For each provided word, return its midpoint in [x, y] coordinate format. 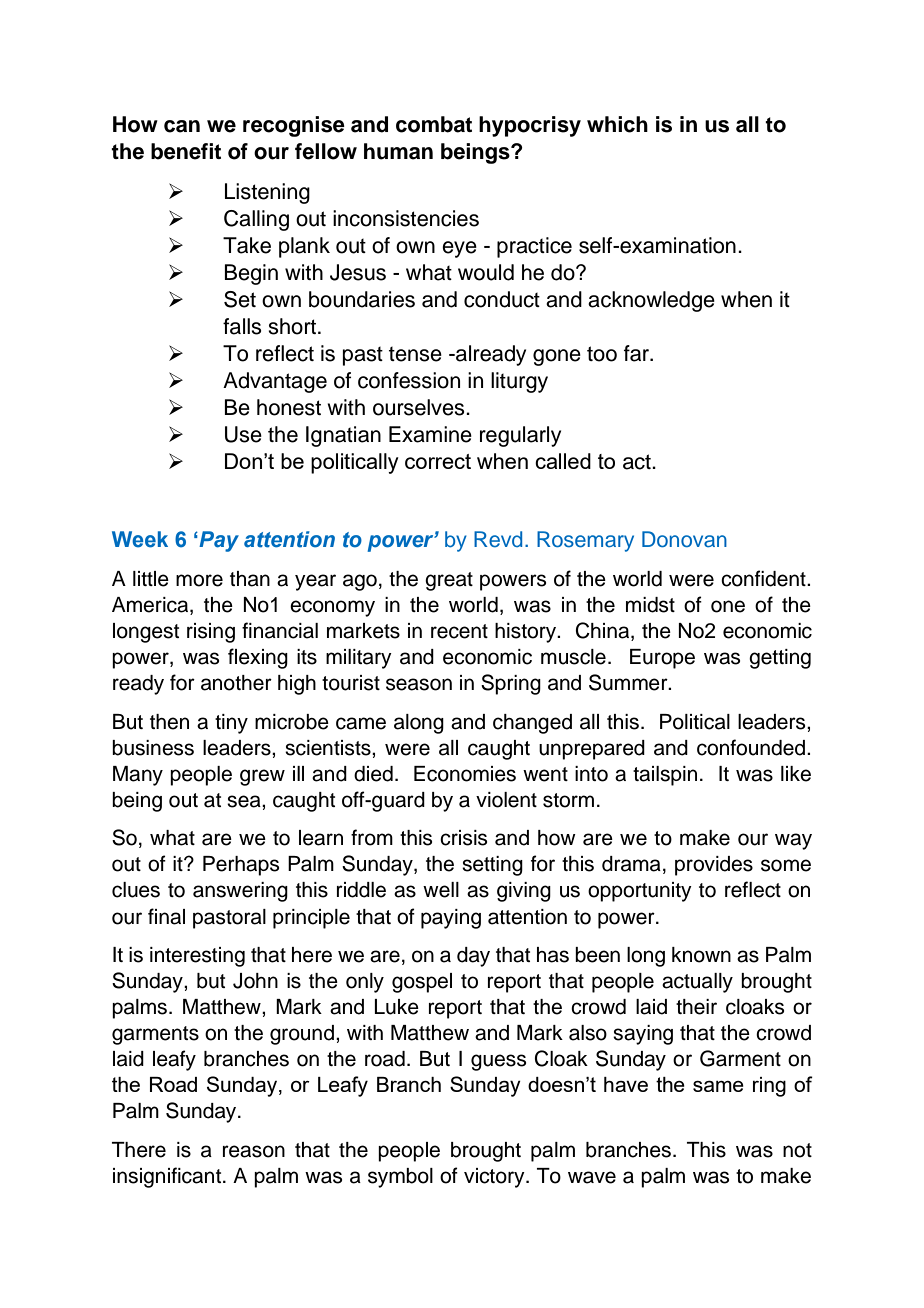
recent [459, 631]
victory [495, 1178]
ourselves [420, 407]
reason [254, 1151]
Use [243, 434]
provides [714, 866]
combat [434, 124]
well [441, 890]
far [637, 353]
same [718, 1086]
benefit [186, 151]
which [617, 124]
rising [211, 633]
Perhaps [241, 866]
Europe [662, 659]
